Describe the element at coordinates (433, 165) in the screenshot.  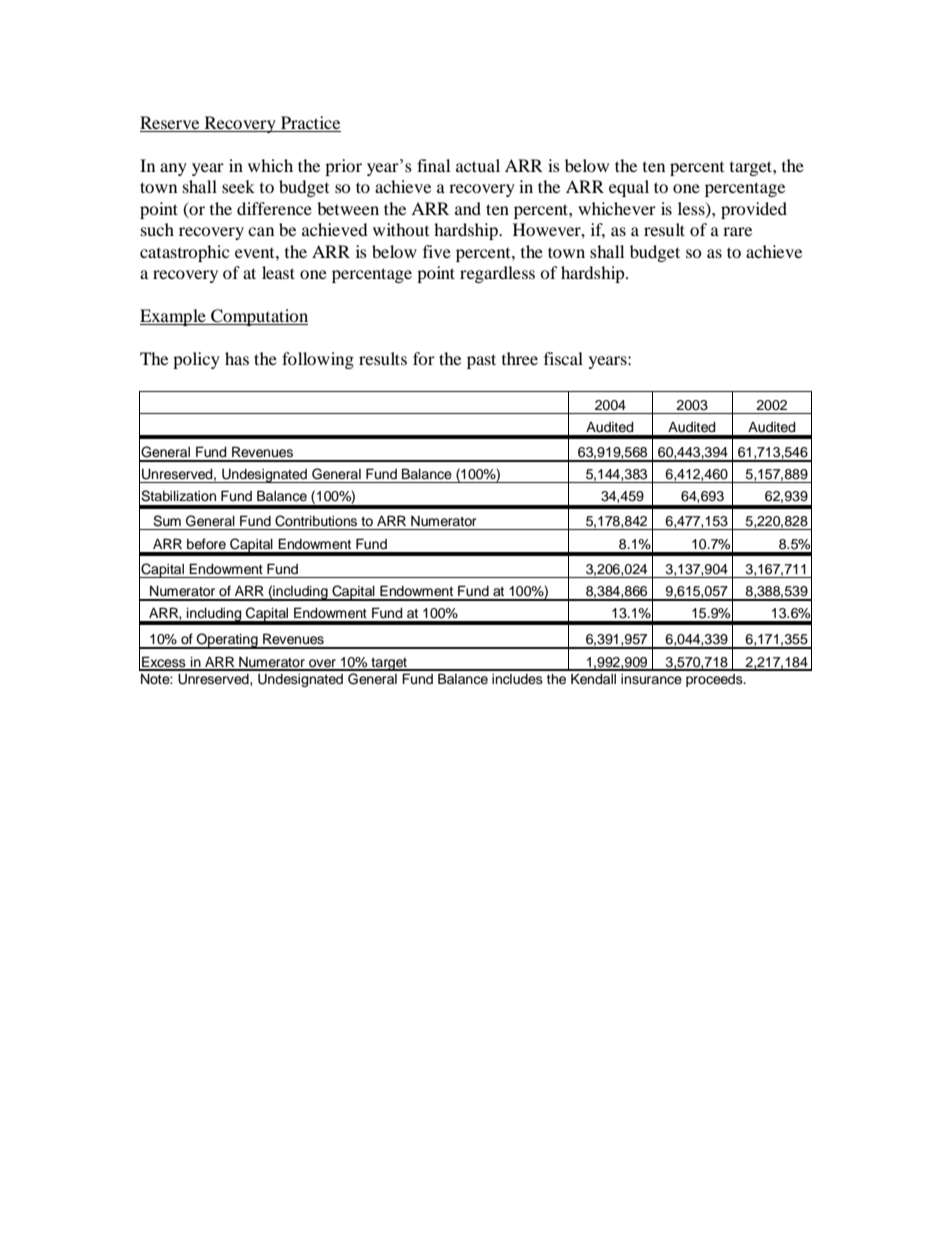
I see `final` at that location.
